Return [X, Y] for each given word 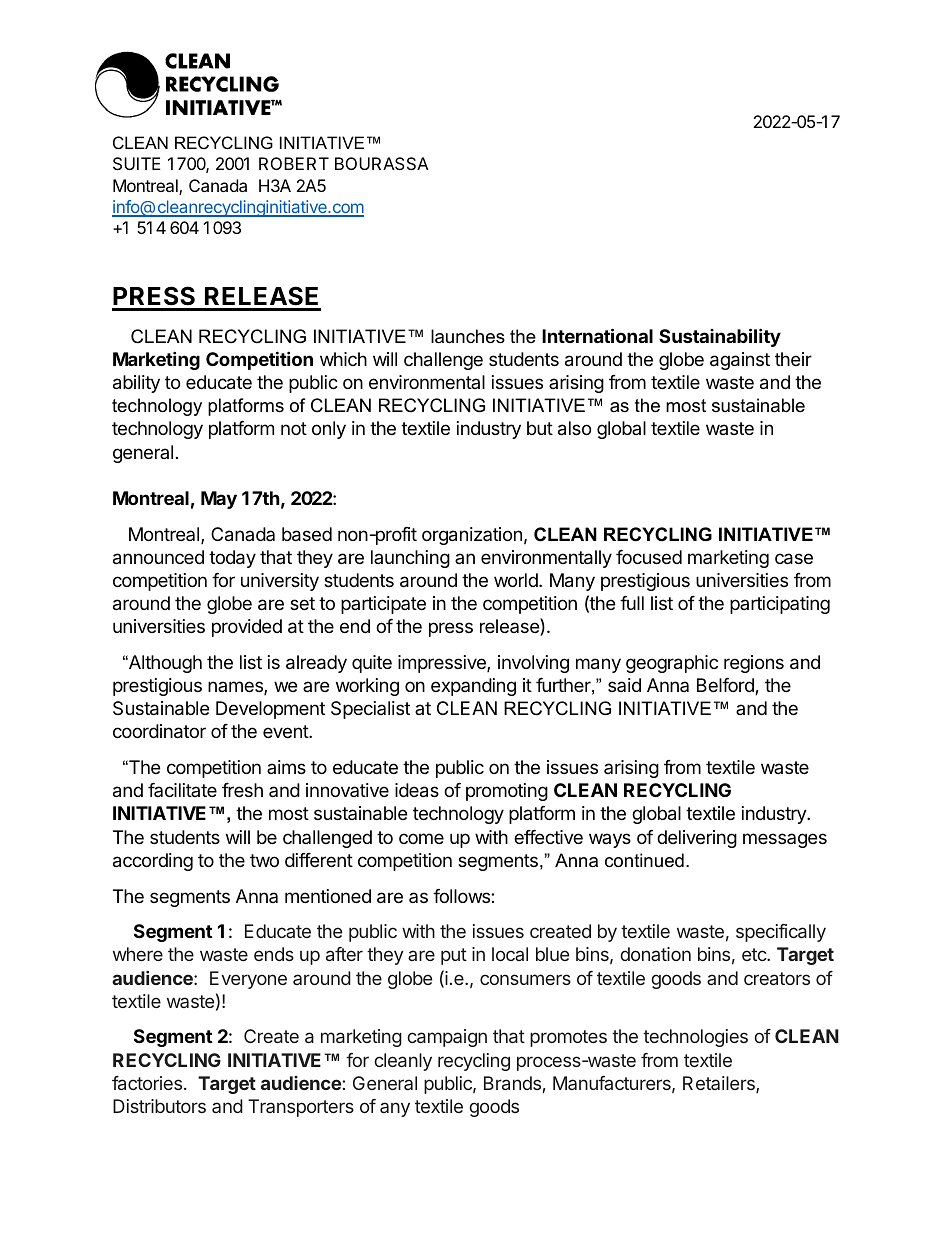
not [294, 428]
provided [247, 628]
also [574, 428]
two [264, 860]
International [597, 335]
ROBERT [294, 163]
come [421, 838]
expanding [473, 687]
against [740, 361]
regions [754, 664]
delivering [697, 839]
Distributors [159, 1106]
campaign [447, 1038]
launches [468, 336]
